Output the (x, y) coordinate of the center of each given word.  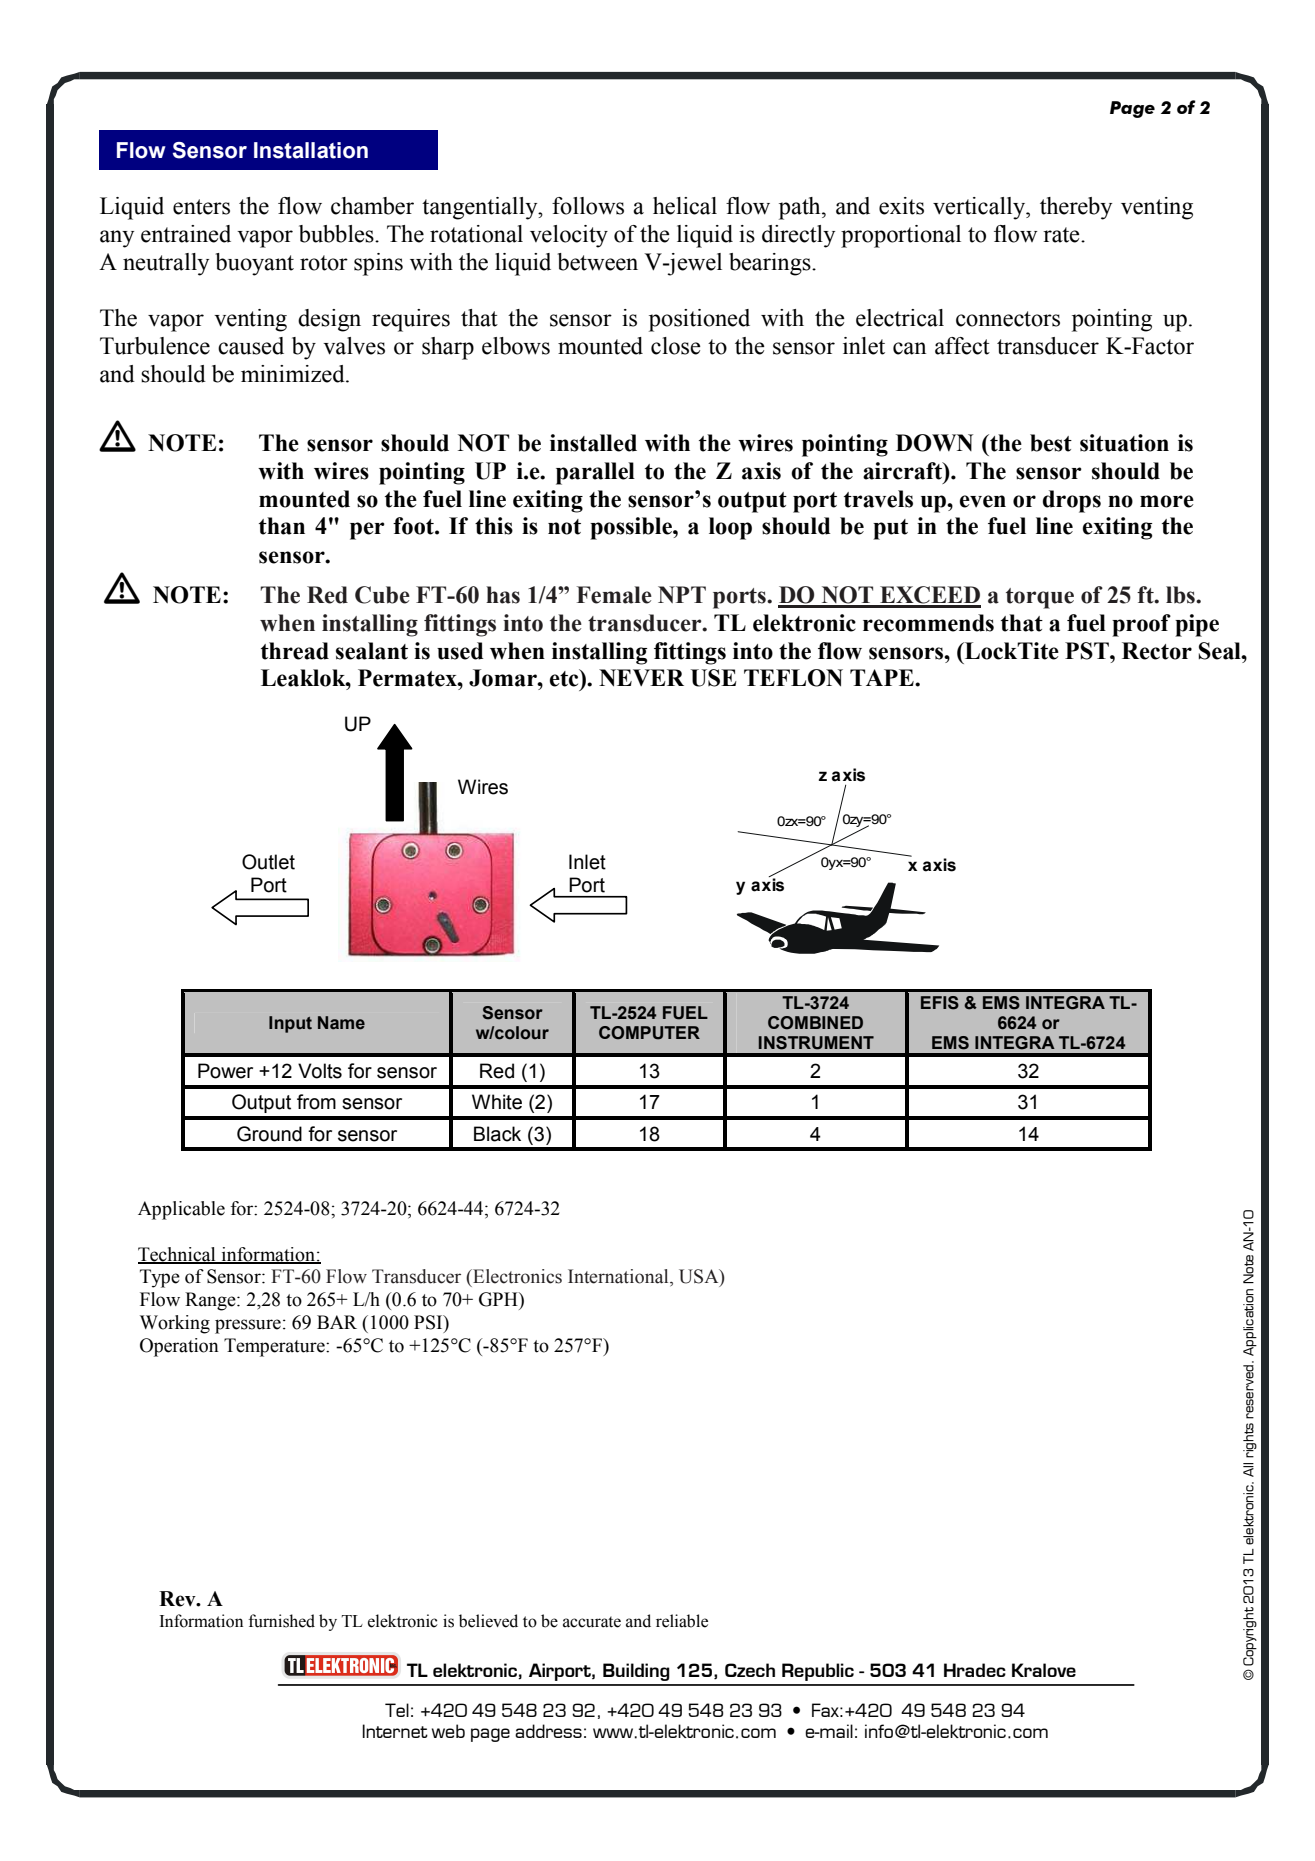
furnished (282, 1621)
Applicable (181, 1210)
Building (636, 1672)
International (619, 1277)
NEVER (641, 678)
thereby (1076, 208)
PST (1088, 651)
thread (295, 651)
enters (201, 207)
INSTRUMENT (816, 1043)
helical (685, 206)
